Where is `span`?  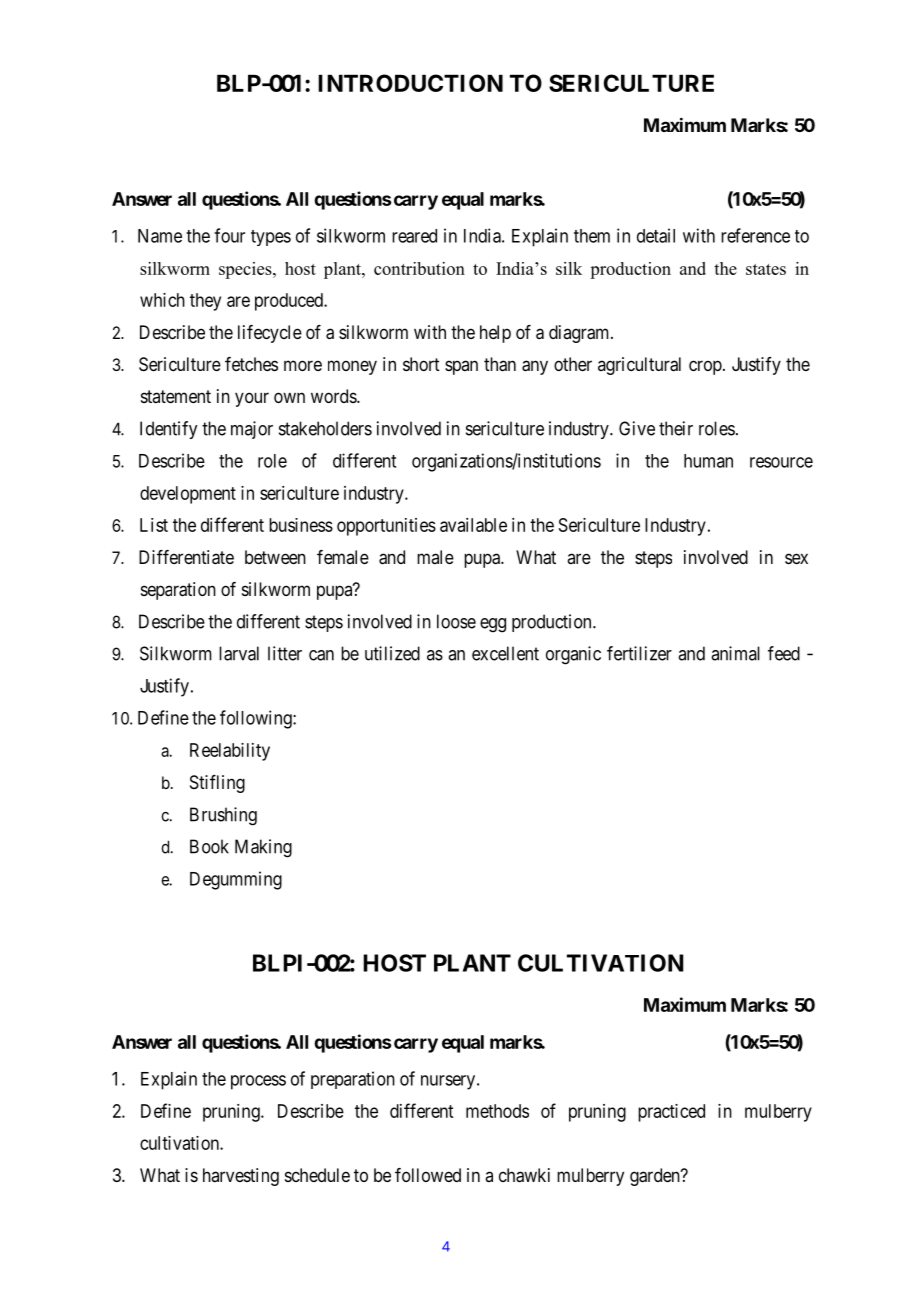 span is located at coordinates (461, 367).
